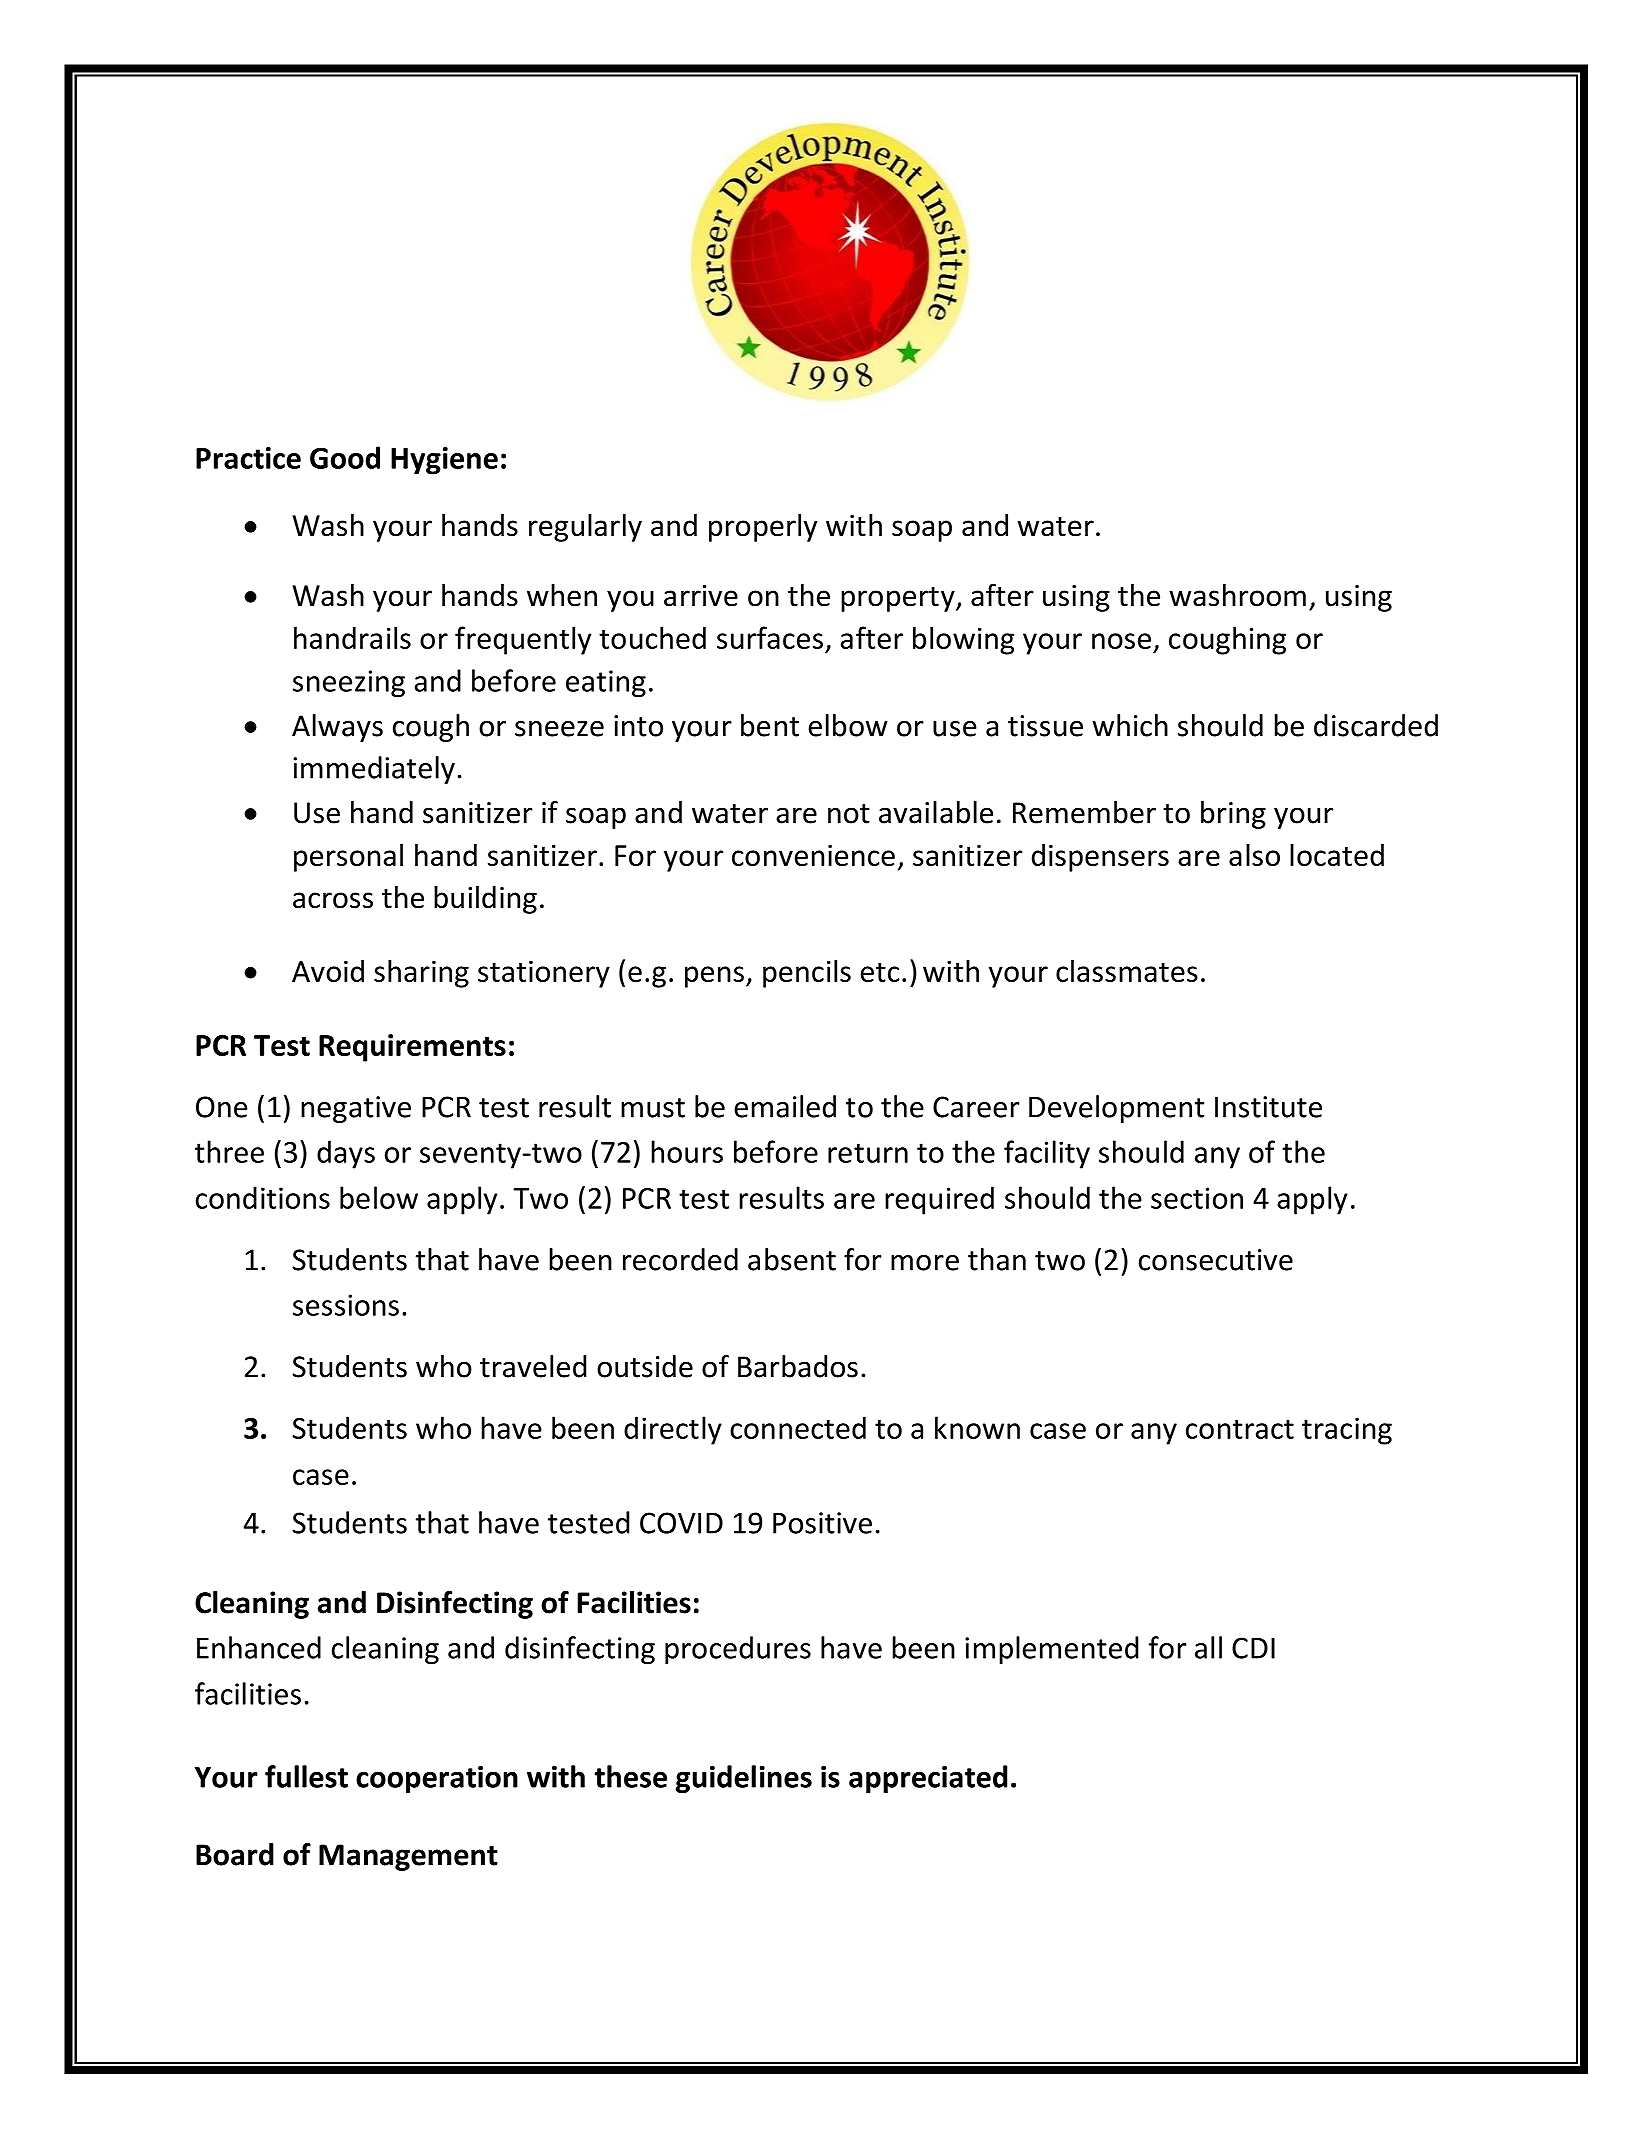  I want to click on properly, so click(763, 528).
